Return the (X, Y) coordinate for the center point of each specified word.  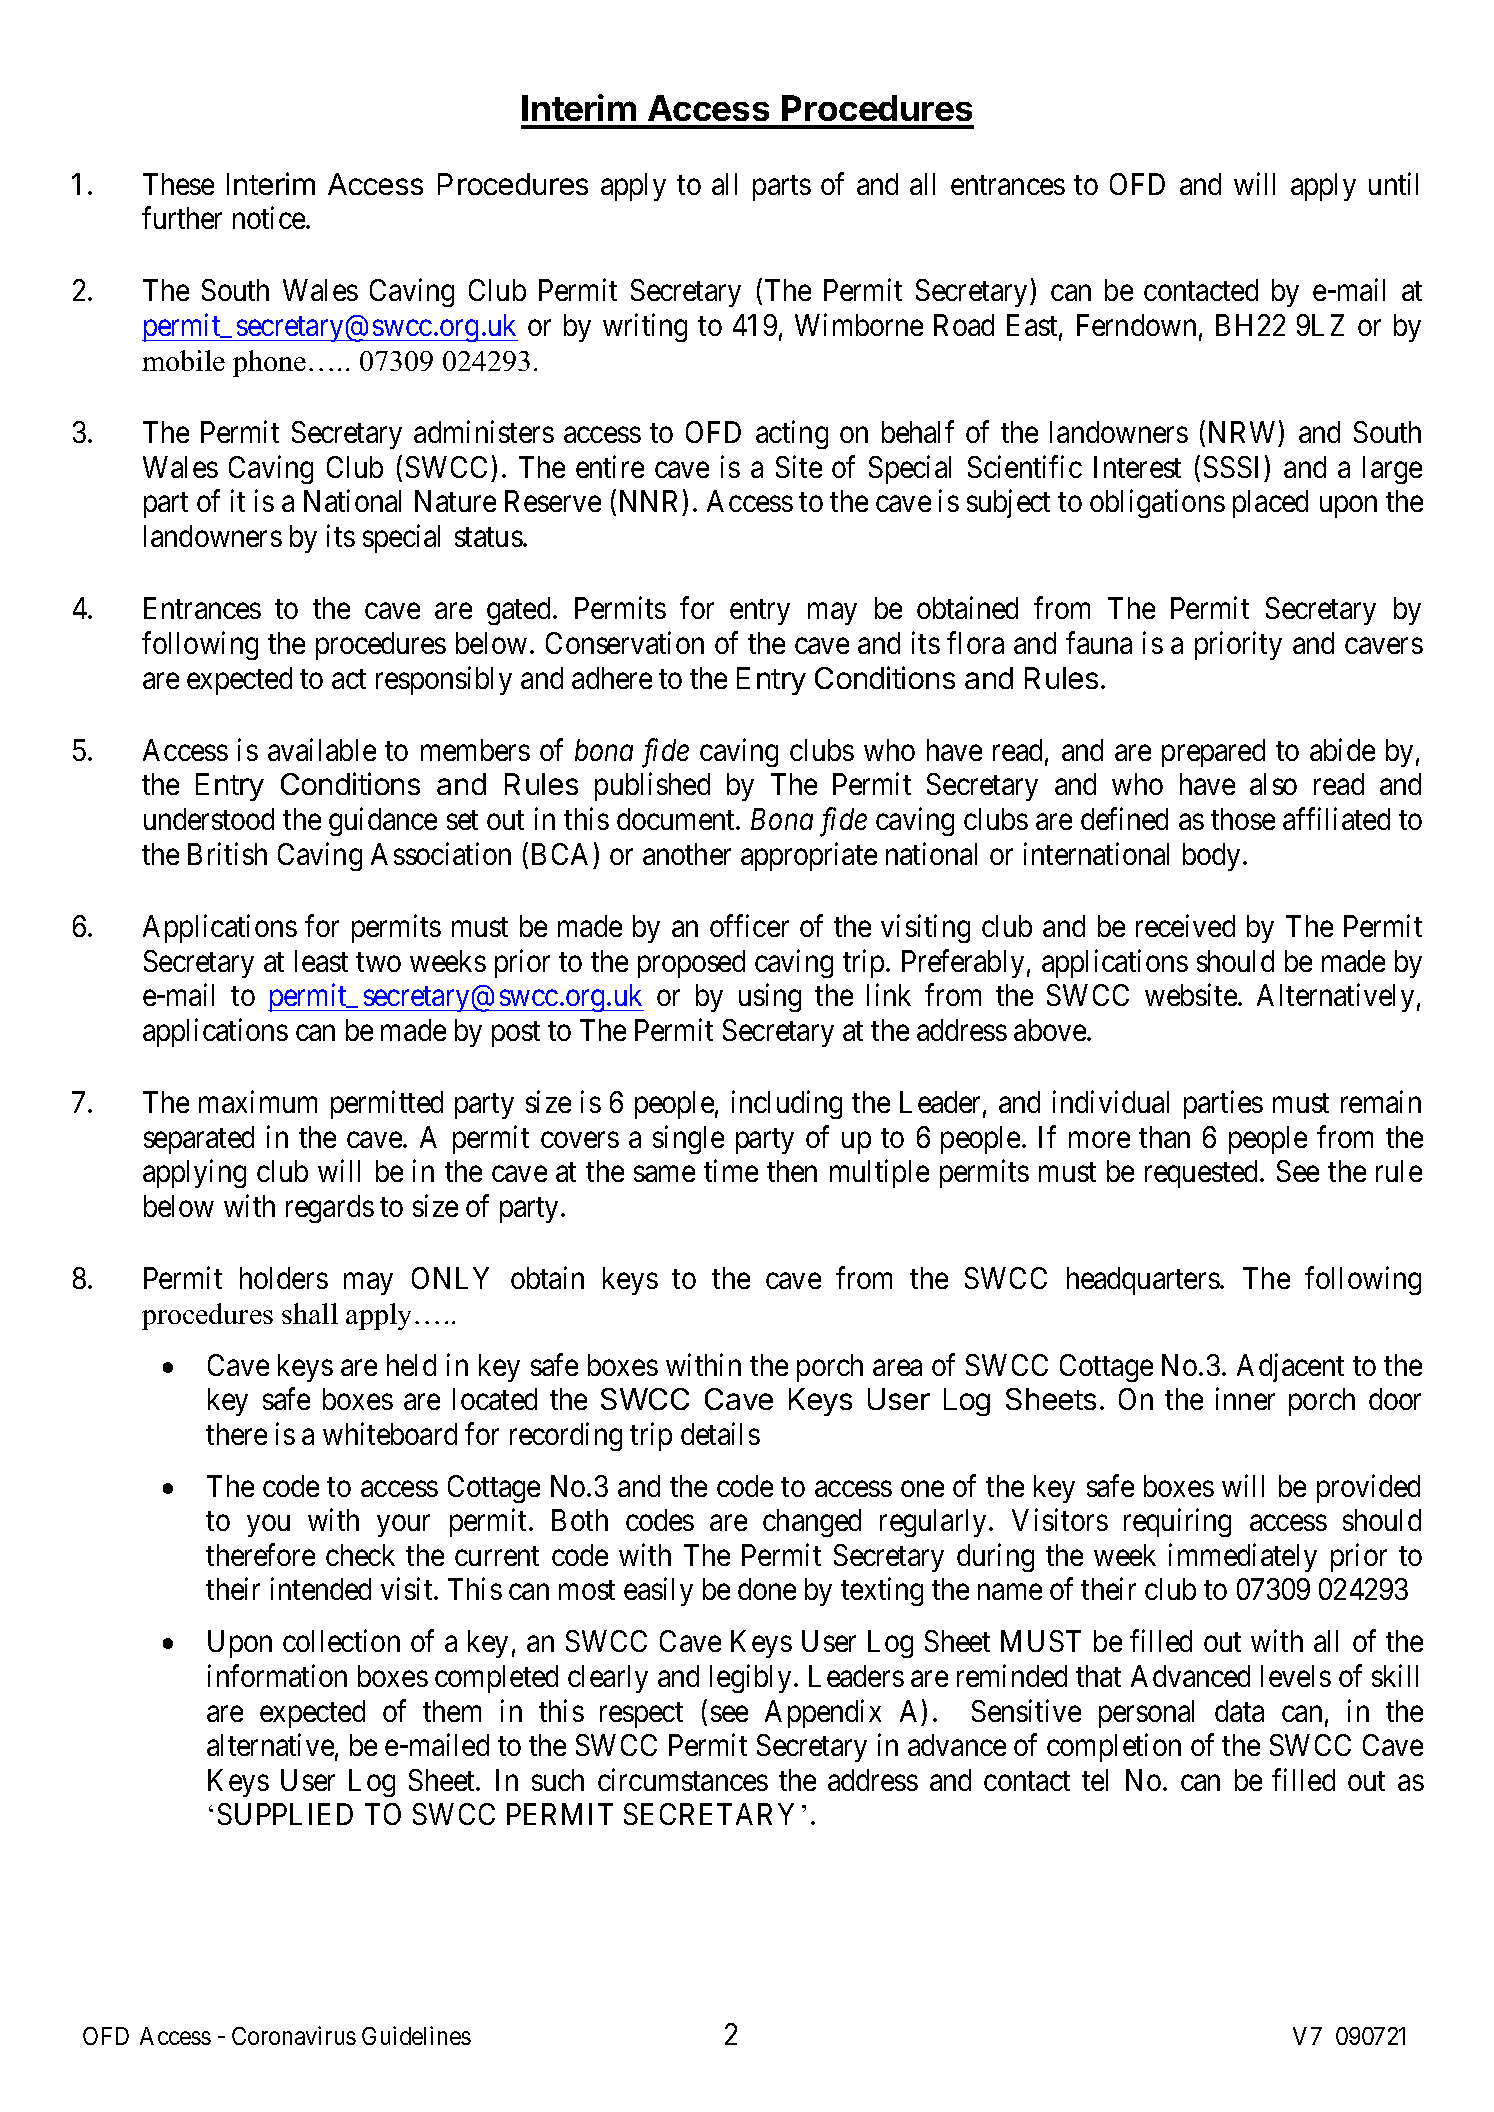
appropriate (809, 856)
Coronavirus (294, 2035)
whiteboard (390, 1433)
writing (645, 328)
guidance (383, 822)
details (720, 1433)
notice (270, 218)
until (1393, 183)
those (1243, 819)
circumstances (683, 1779)
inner (1245, 1399)
